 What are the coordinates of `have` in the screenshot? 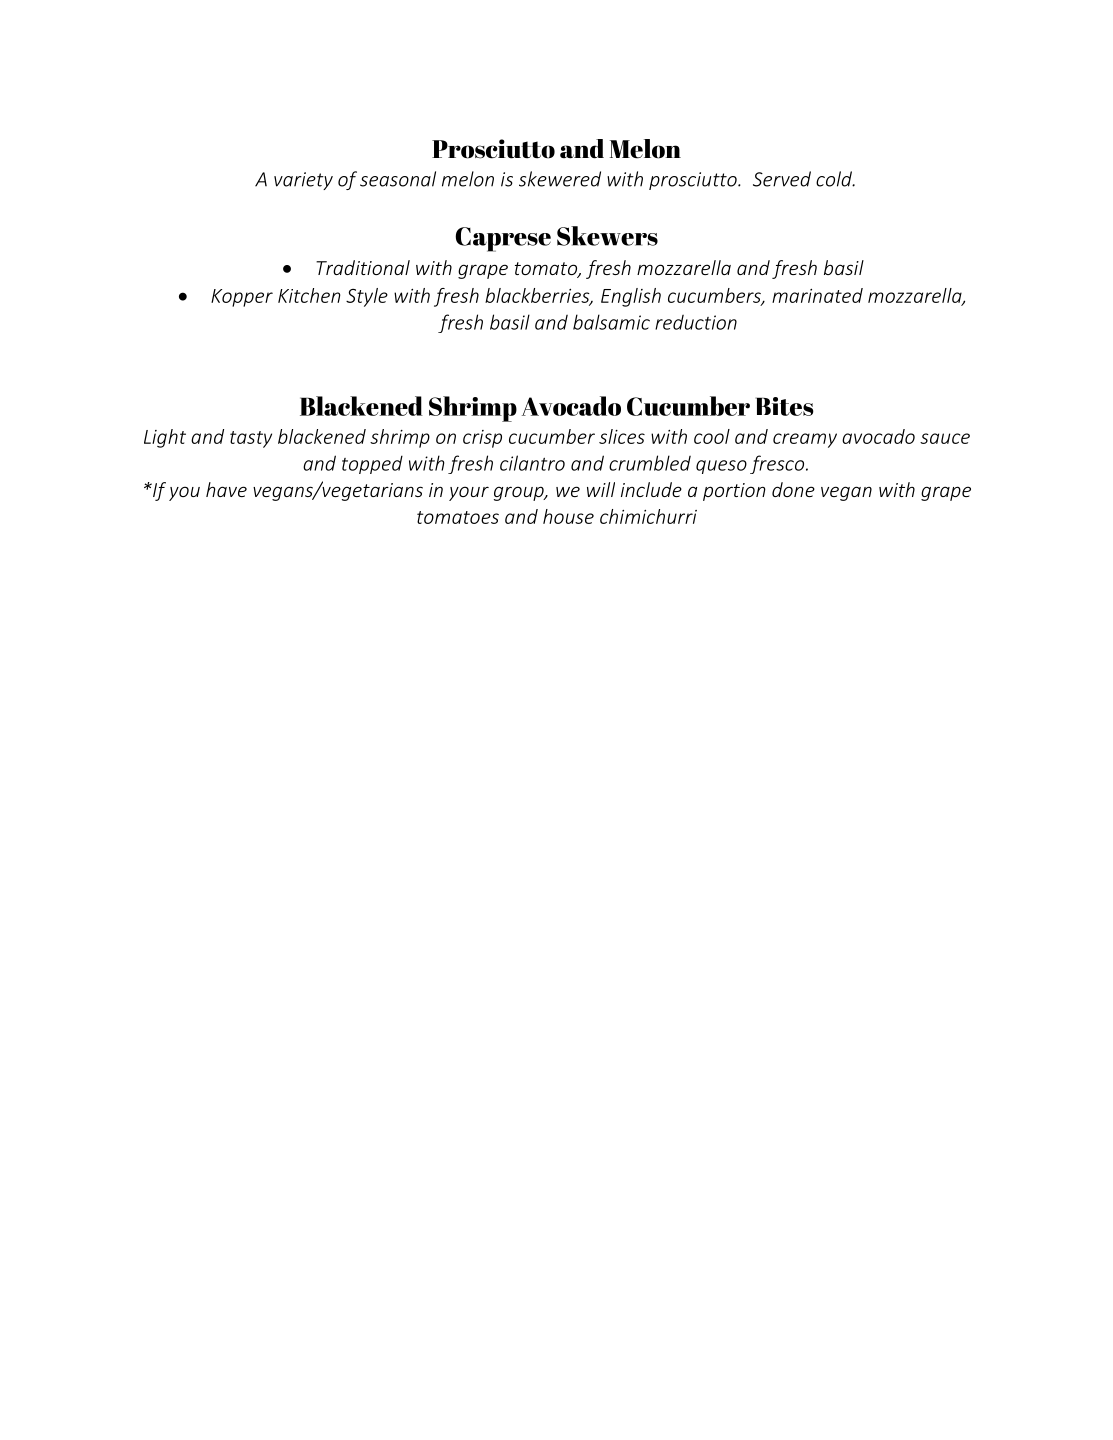 It's located at (226, 489).
